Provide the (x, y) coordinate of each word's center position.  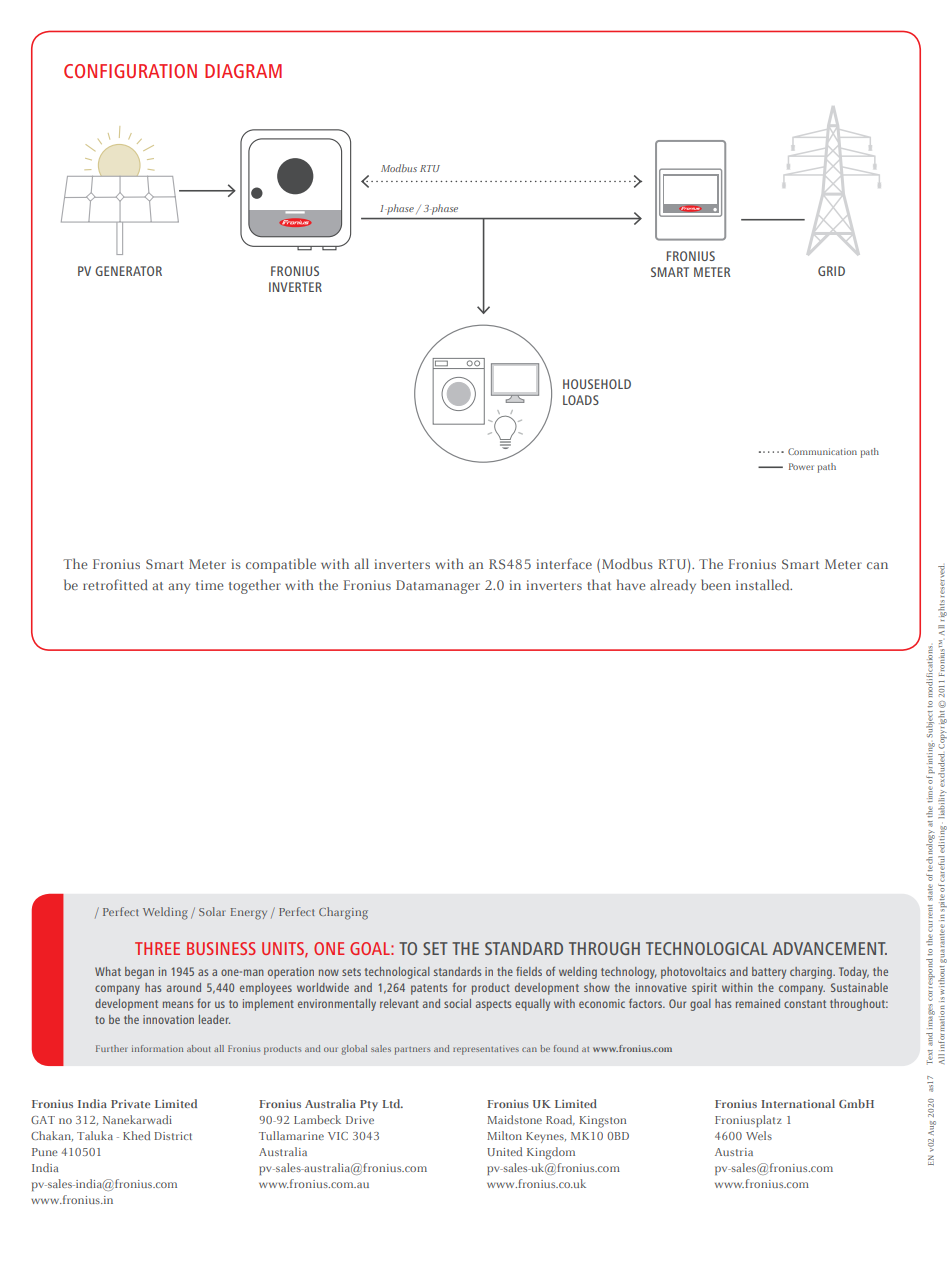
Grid (831, 271)
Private (130, 1104)
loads (581, 400)
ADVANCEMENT (829, 948)
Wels (759, 1135)
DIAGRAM (243, 71)
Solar (211, 911)
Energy (249, 914)
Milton (504, 1135)
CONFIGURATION (130, 71)
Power (801, 466)
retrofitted (115, 584)
